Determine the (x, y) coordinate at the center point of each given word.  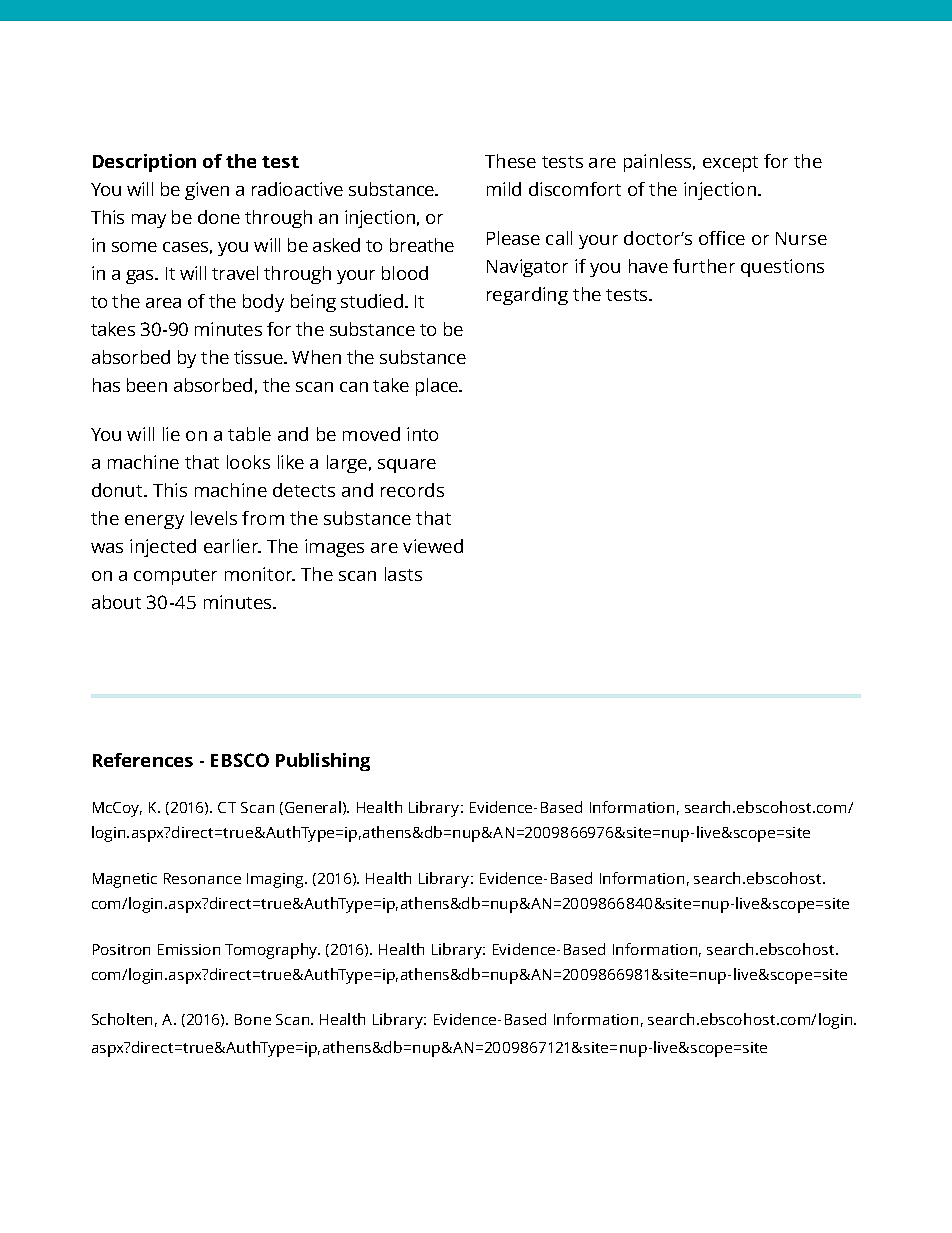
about (116, 602)
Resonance (202, 878)
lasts (403, 574)
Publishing (323, 762)
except (730, 164)
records (412, 490)
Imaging (276, 880)
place (438, 387)
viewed (433, 546)
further (704, 266)
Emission (189, 949)
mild (504, 189)
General (313, 807)
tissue (259, 357)
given (207, 191)
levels (214, 518)
